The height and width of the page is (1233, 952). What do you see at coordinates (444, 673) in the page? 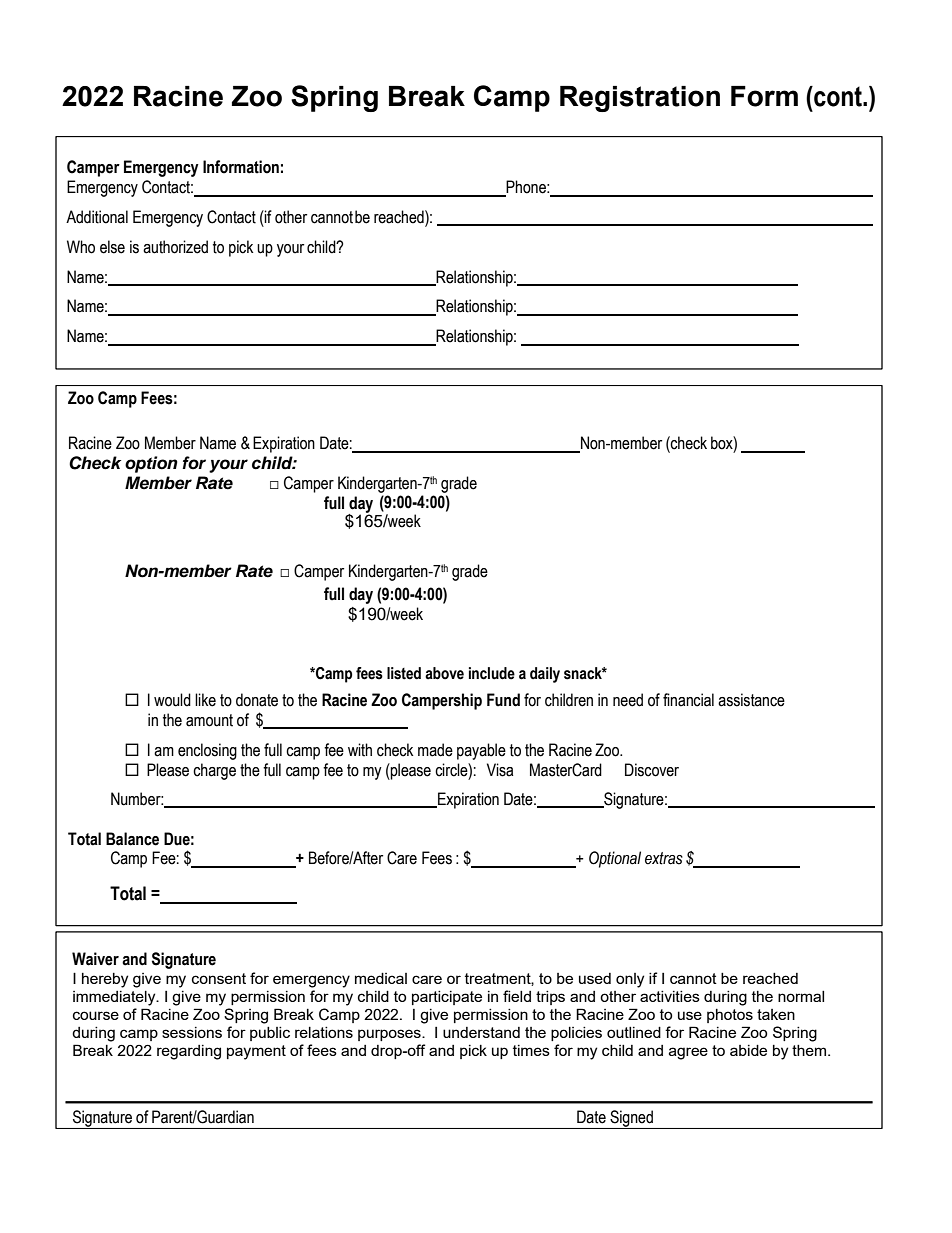
I see `above` at bounding box center [444, 673].
